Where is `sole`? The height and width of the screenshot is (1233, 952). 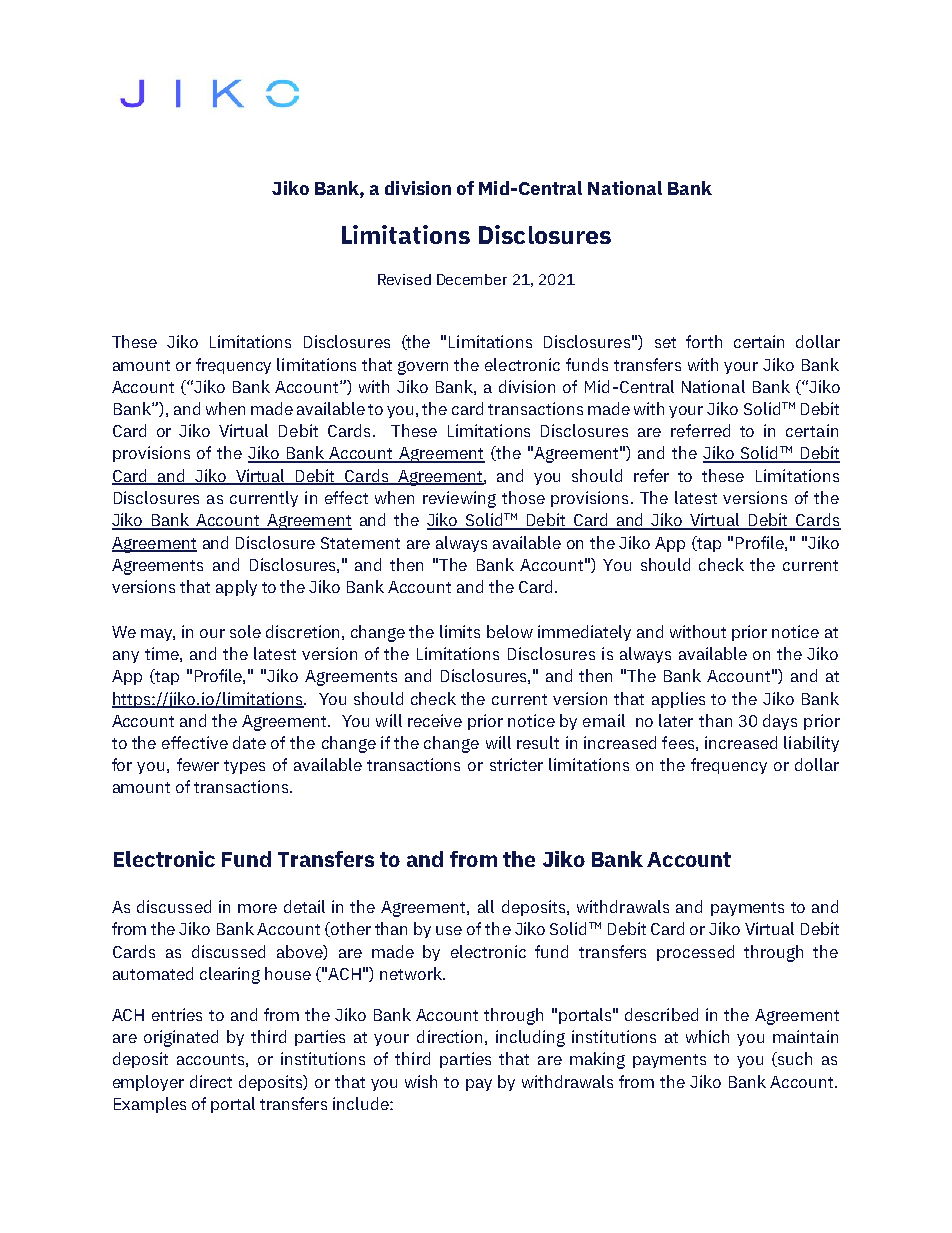 sole is located at coordinates (245, 631).
